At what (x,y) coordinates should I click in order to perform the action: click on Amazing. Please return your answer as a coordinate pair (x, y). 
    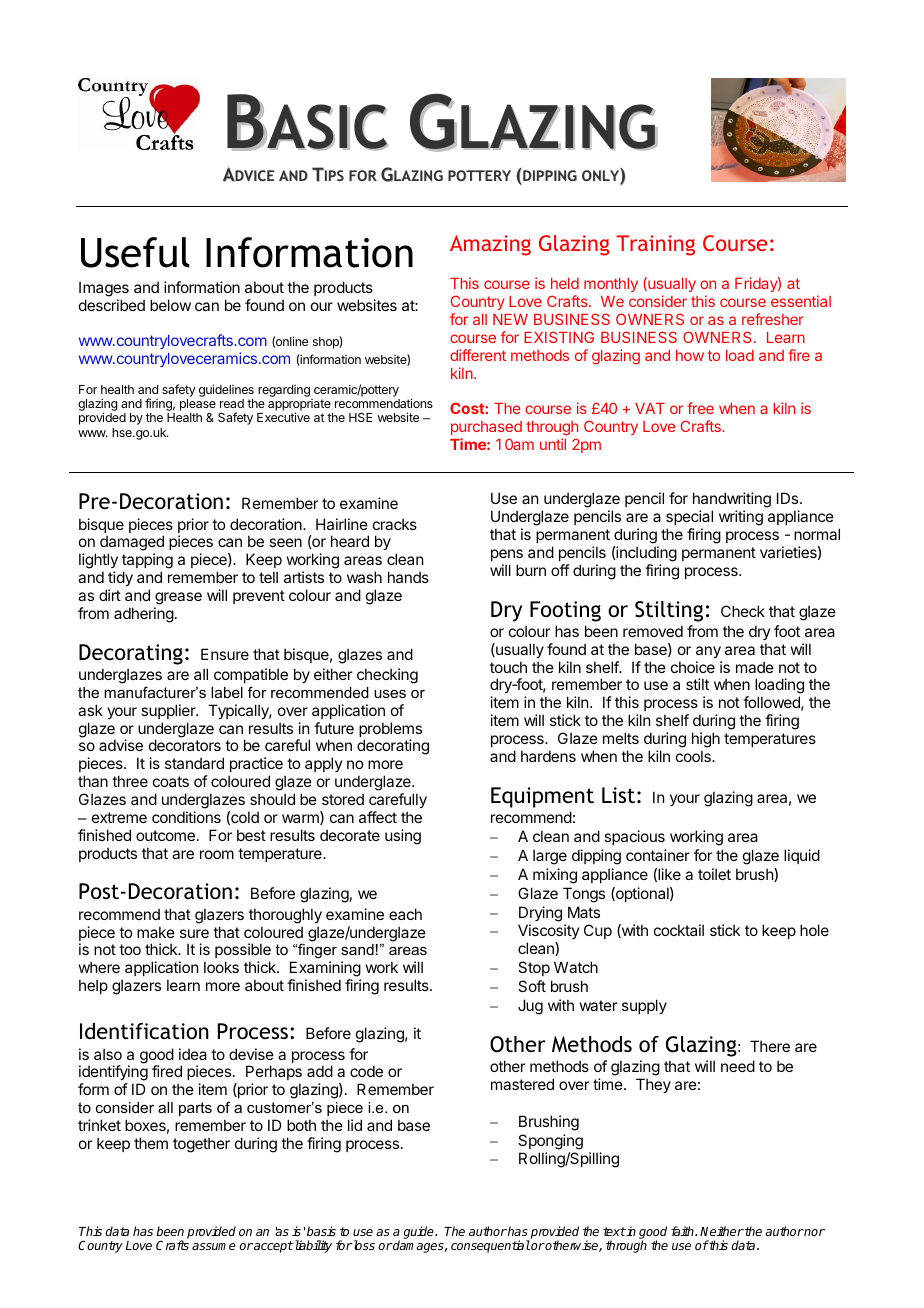
    Looking at the image, I should click on (490, 245).
